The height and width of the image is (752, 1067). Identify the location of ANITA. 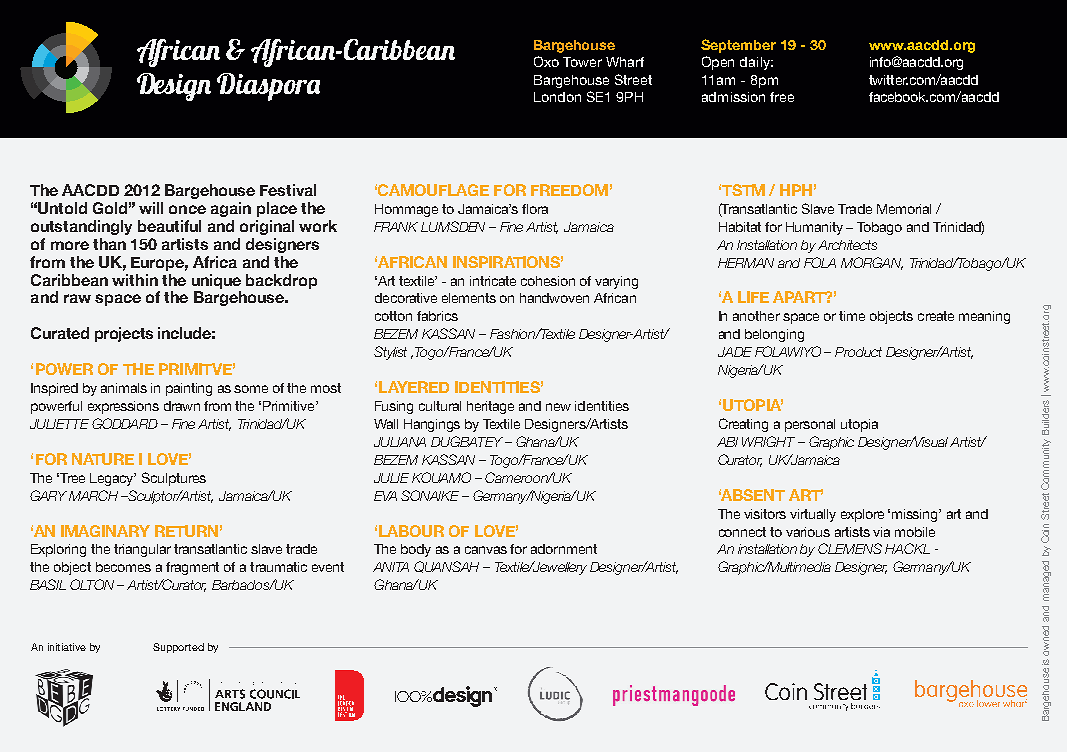
(391, 567).
